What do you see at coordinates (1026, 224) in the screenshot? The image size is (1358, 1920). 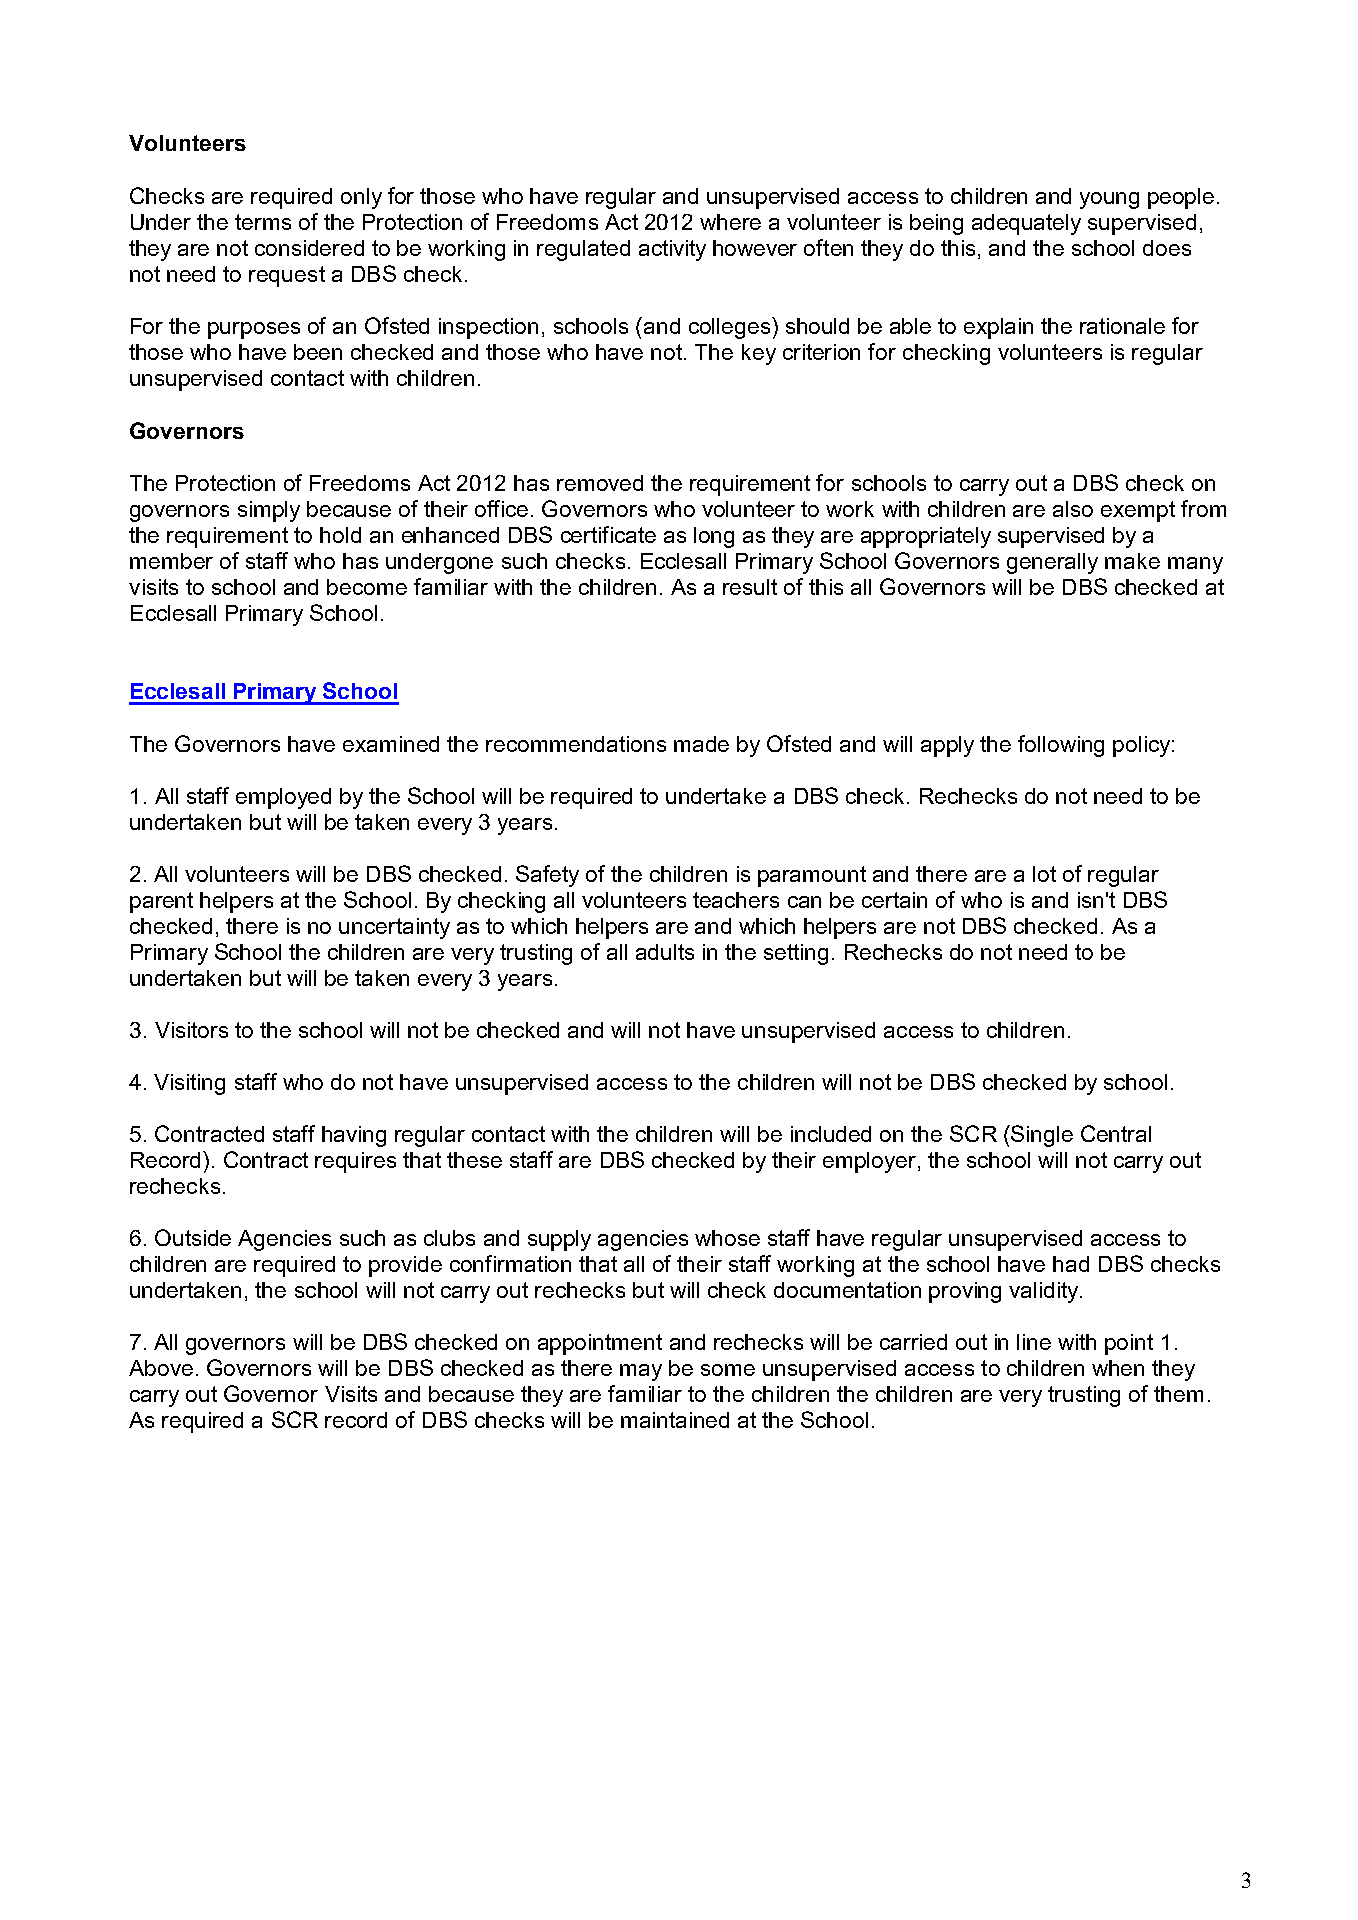 I see `adequately` at bounding box center [1026, 224].
